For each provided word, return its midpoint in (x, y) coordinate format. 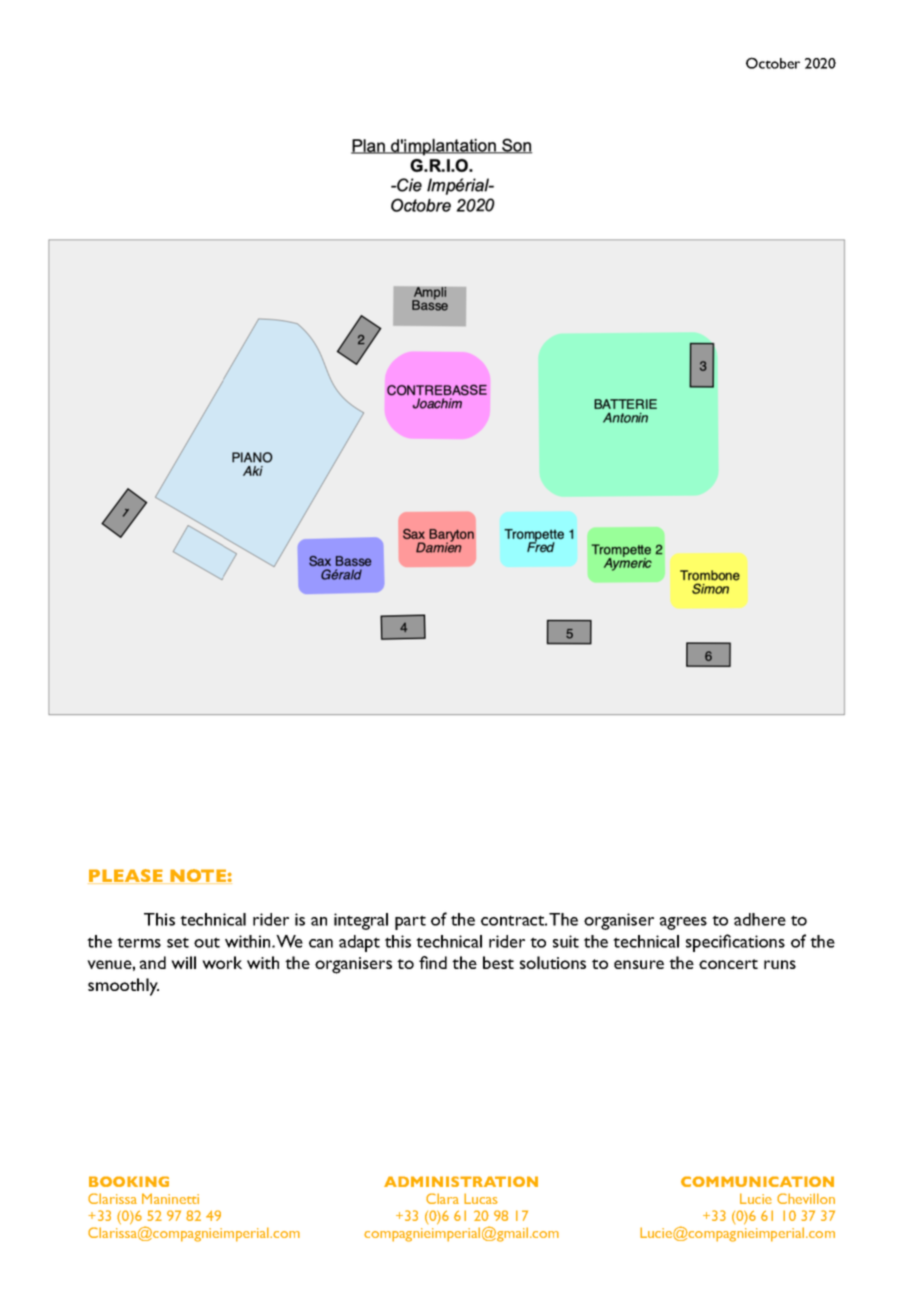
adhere (760, 919)
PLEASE (126, 876)
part (410, 922)
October (773, 63)
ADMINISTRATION (461, 1181)
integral (361, 921)
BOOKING (129, 1181)
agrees (683, 923)
